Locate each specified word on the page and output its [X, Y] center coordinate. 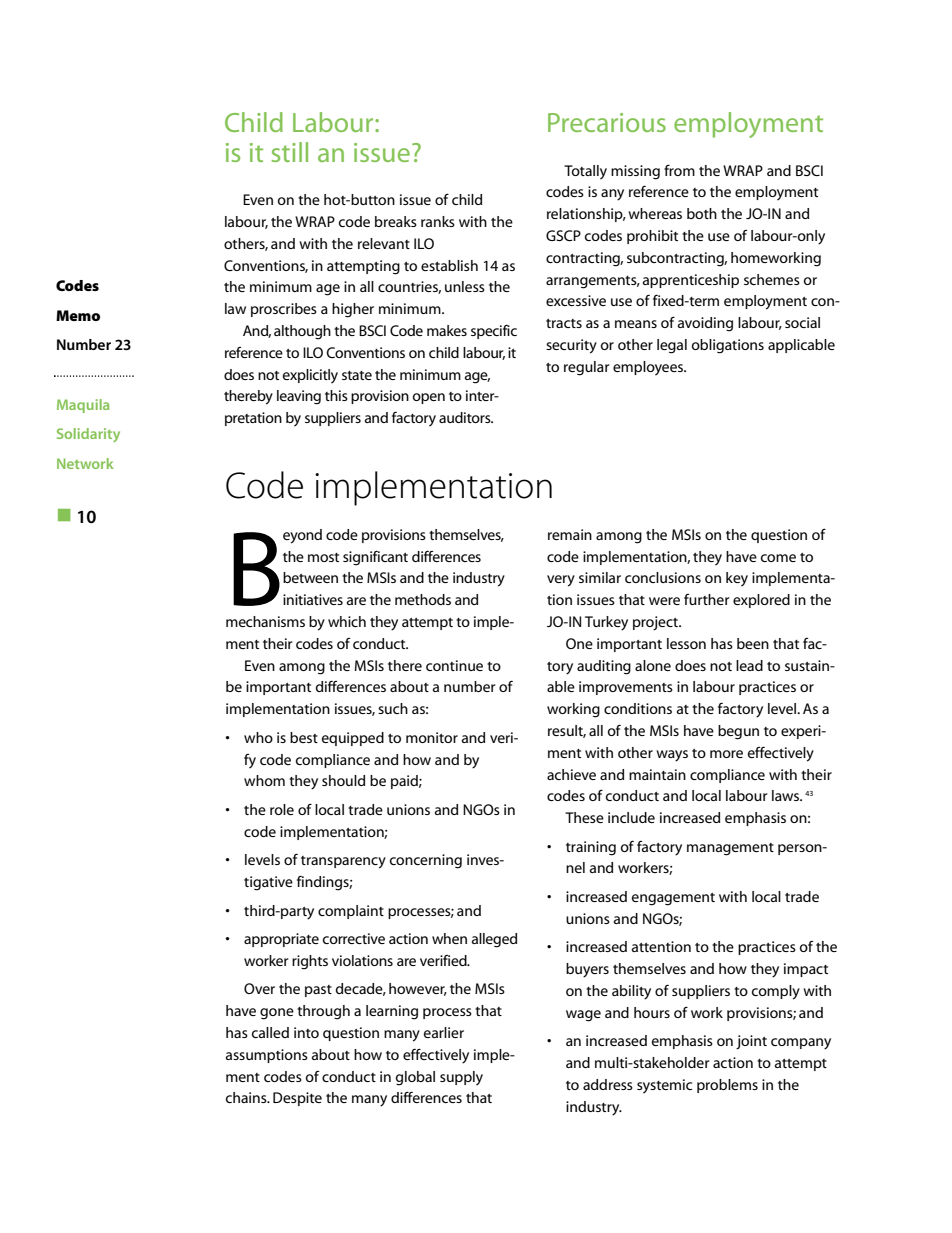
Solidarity [88, 435]
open [429, 398]
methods [423, 599]
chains [247, 1097]
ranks [438, 221]
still [290, 152]
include [631, 817]
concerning [426, 861]
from [679, 170]
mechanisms [265, 621]
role [282, 809]
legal [672, 346]
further [707, 599]
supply [461, 1078]
